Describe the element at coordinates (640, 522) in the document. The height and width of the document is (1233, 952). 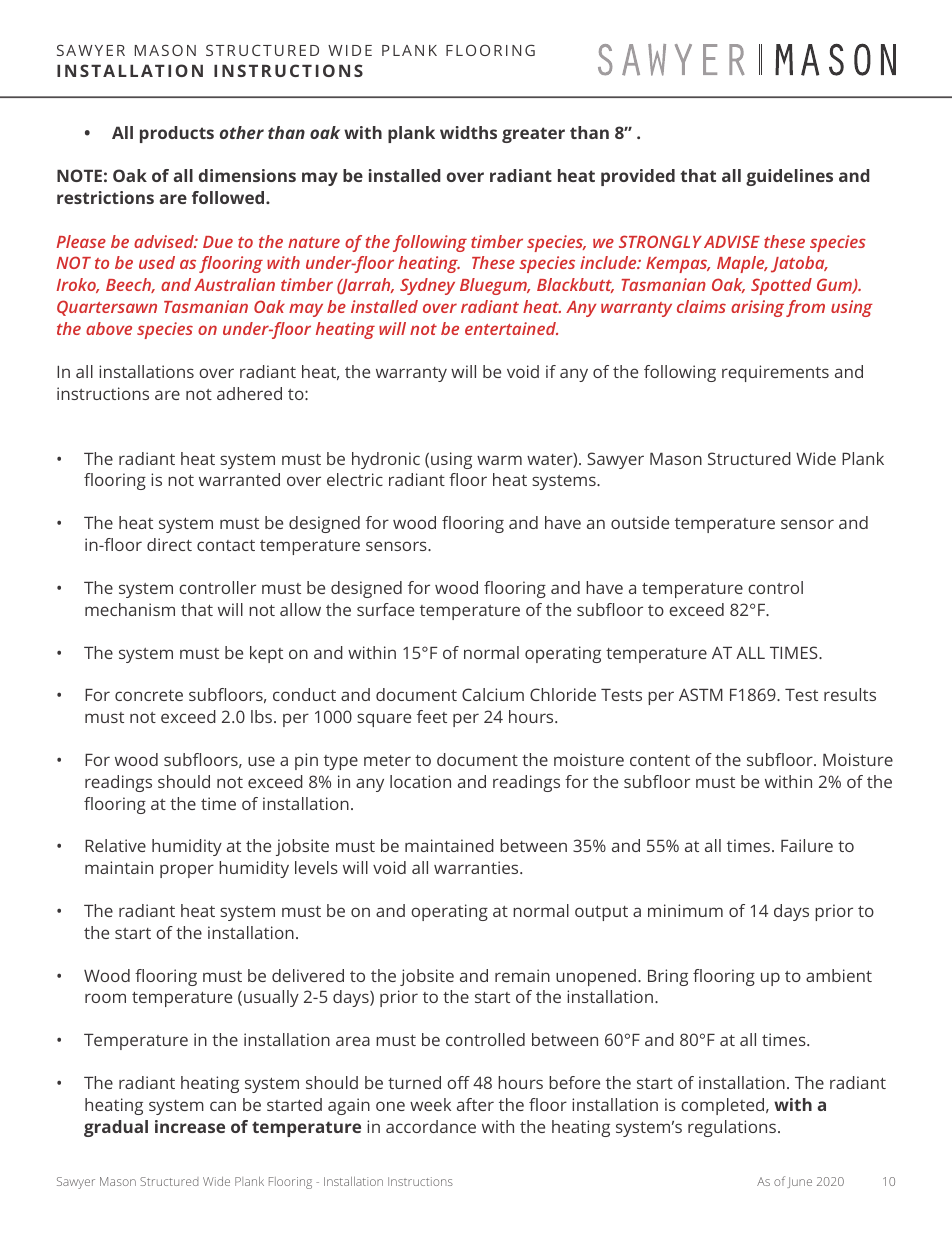
I see `outside` at that location.
